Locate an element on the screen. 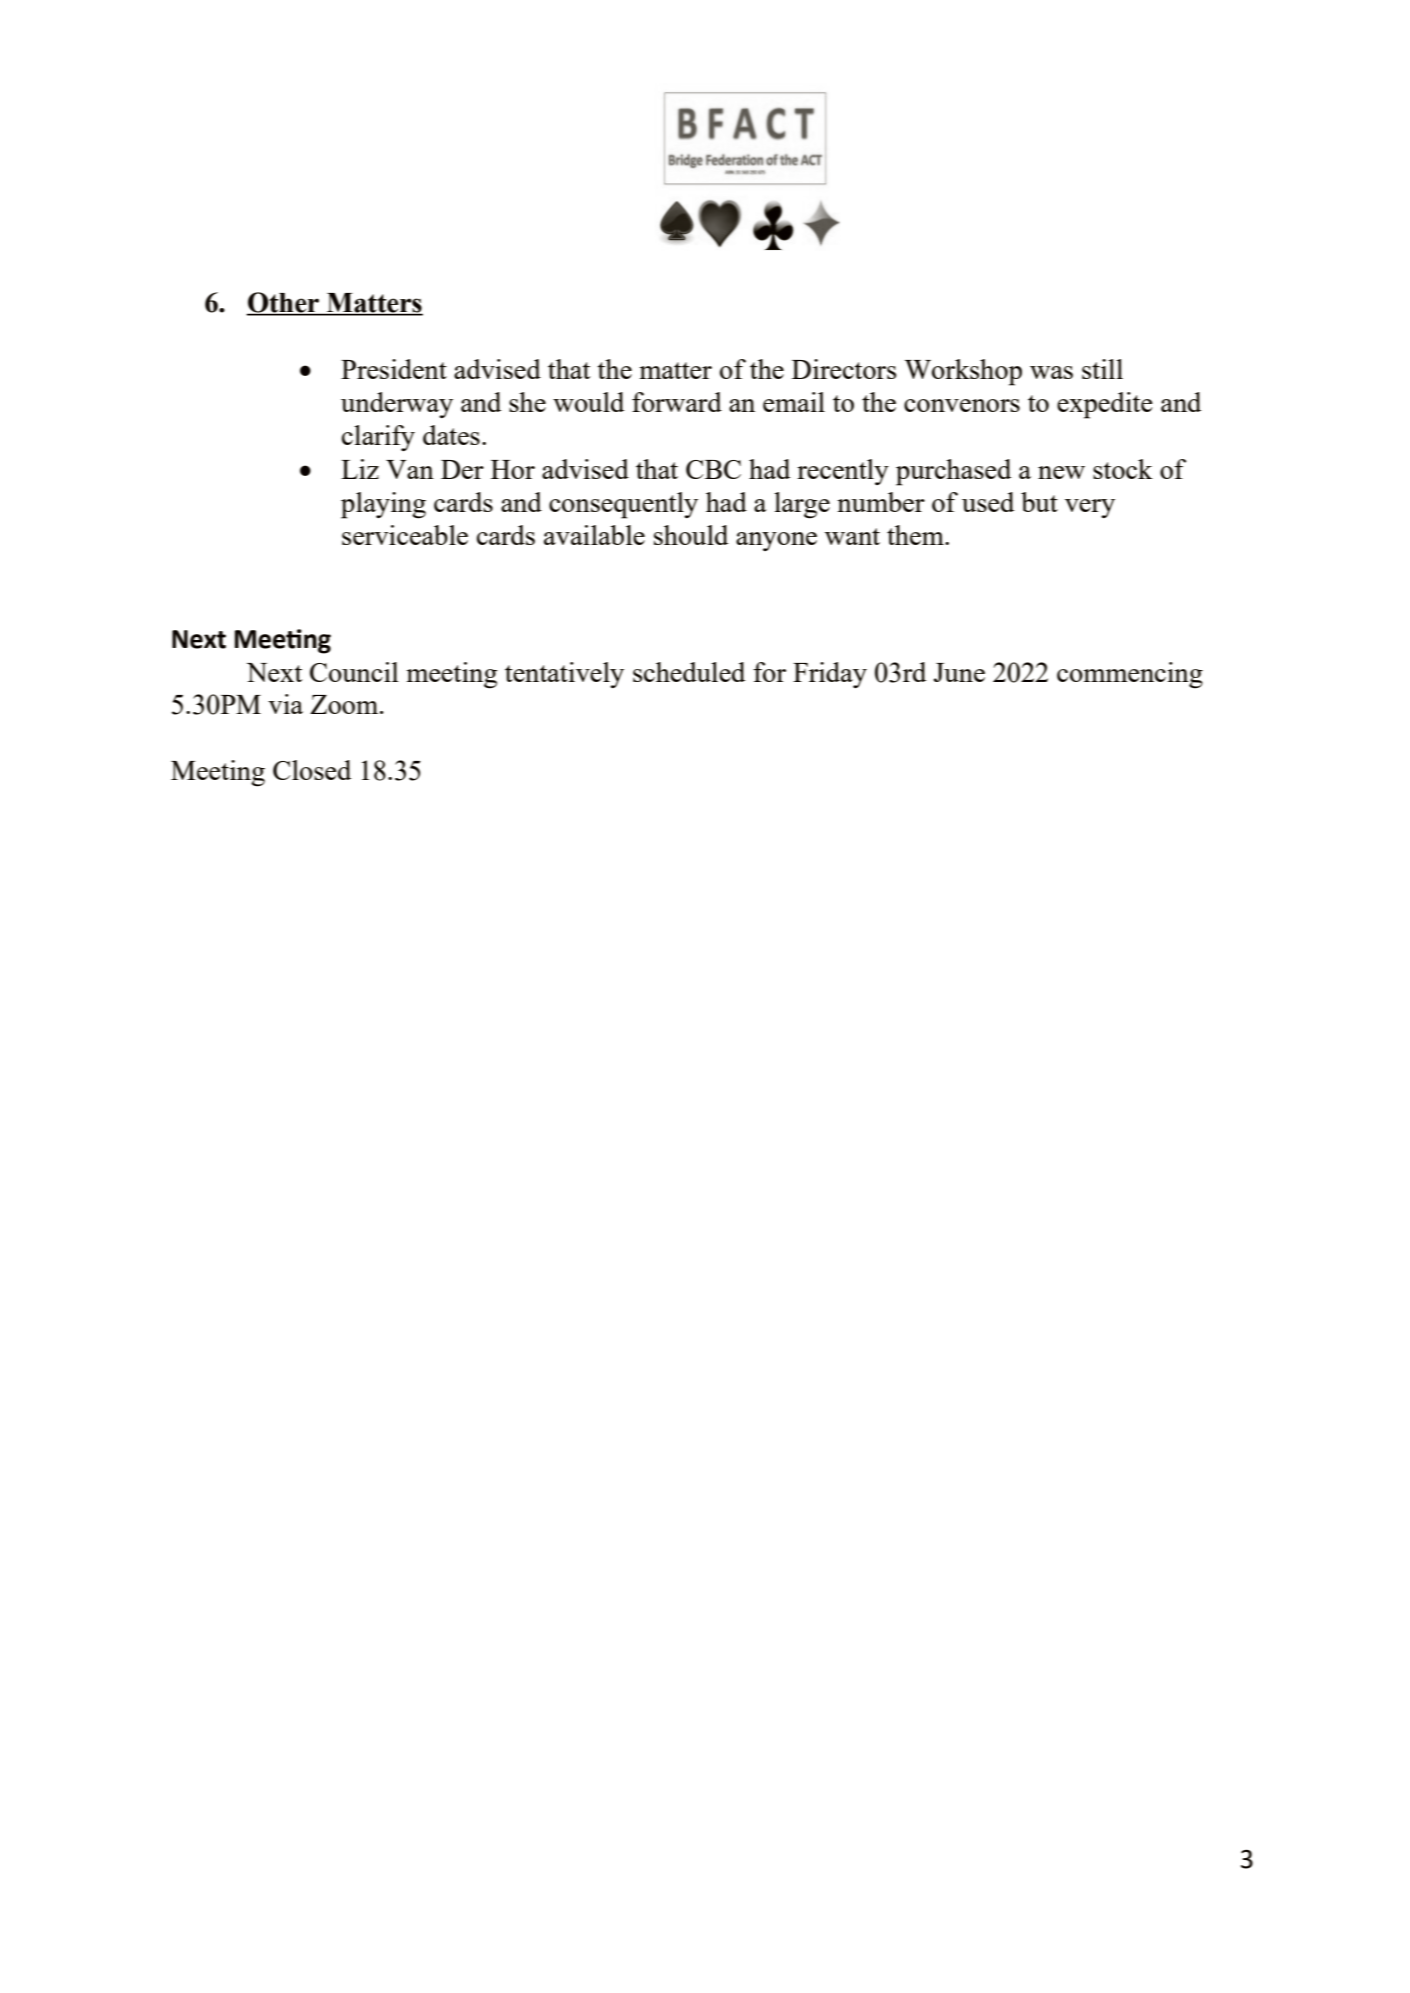 This screenshot has width=1410, height=1993. Council is located at coordinates (354, 672).
